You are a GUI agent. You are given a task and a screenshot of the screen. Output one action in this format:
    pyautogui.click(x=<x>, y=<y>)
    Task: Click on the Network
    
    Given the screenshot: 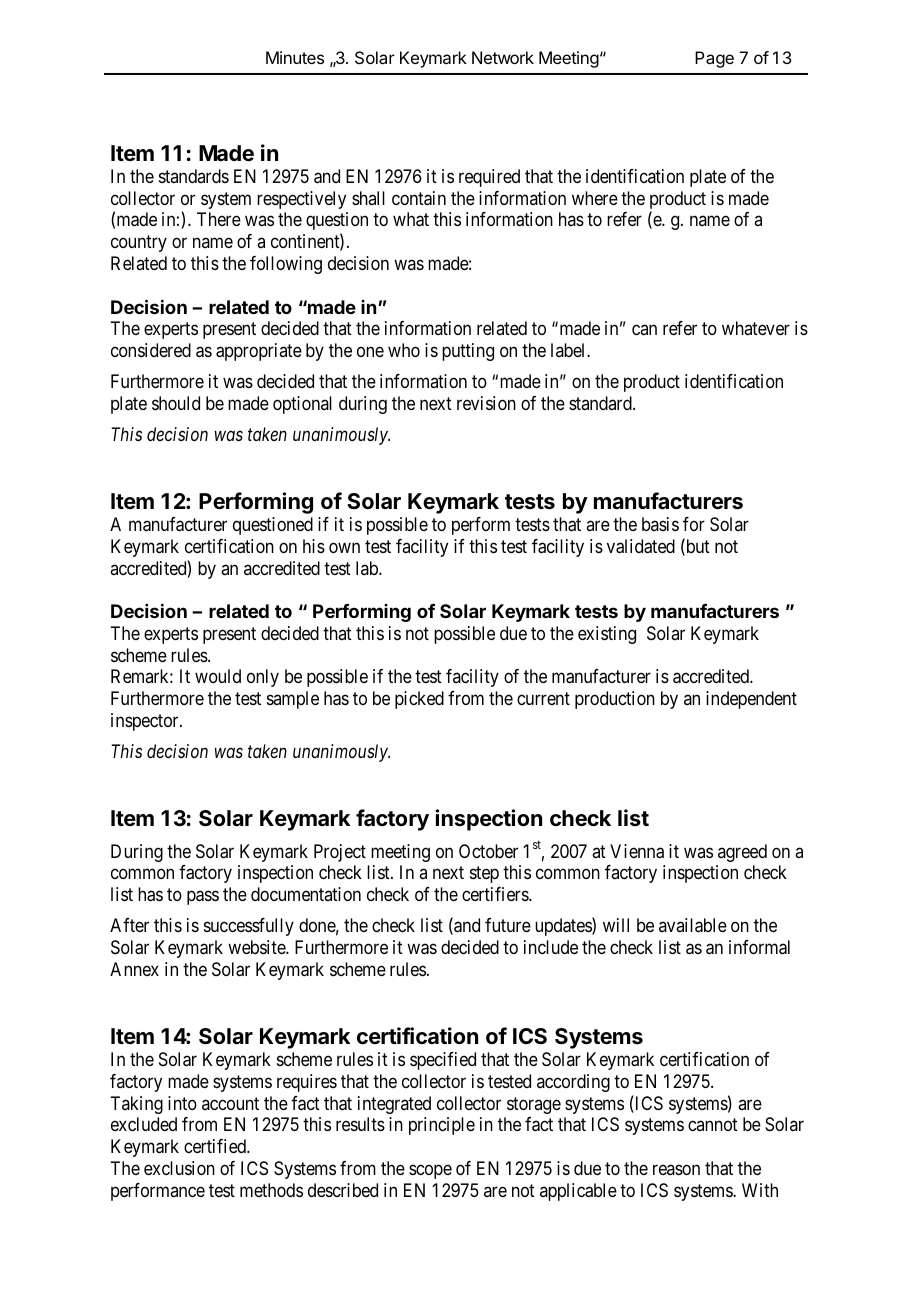 What is the action you would take?
    pyautogui.click(x=503, y=57)
